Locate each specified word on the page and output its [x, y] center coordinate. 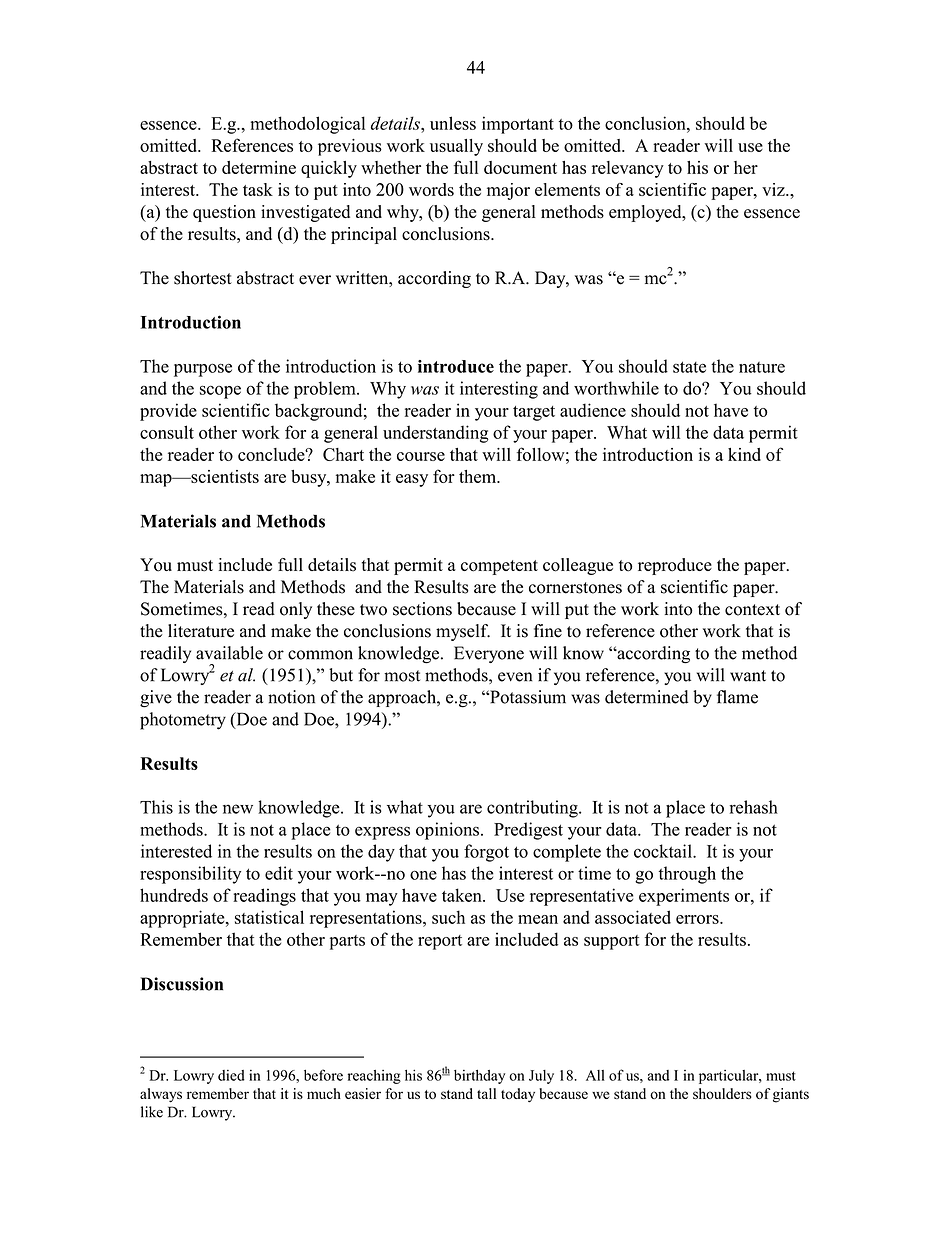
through [687, 875]
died [231, 1075]
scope [220, 392]
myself [463, 632]
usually [456, 147]
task [258, 189]
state [689, 367]
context [752, 610]
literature [201, 631]
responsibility [190, 875]
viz [774, 189]
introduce [456, 366]
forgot [486, 853]
